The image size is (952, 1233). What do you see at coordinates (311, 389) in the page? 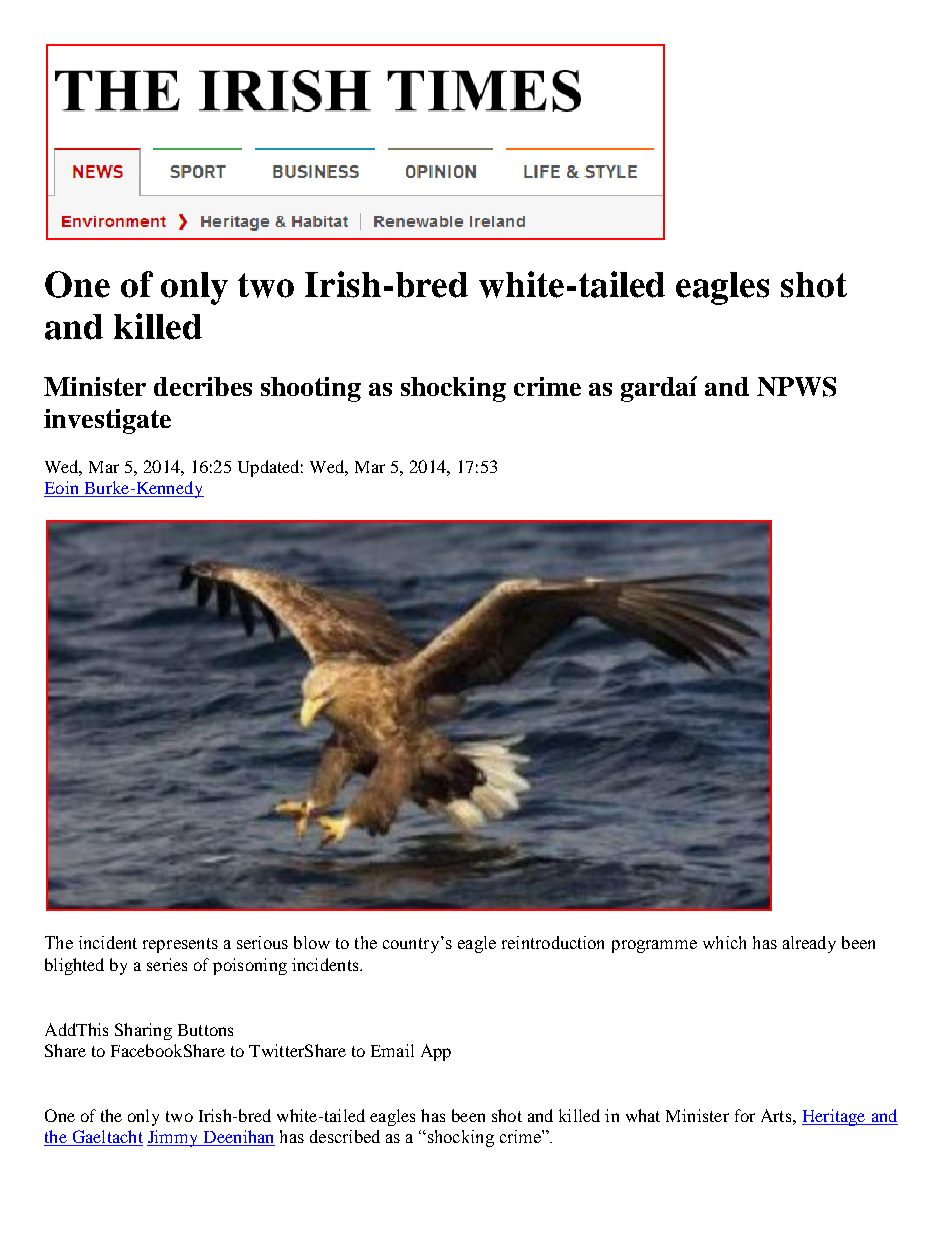
I see `shooting` at bounding box center [311, 389].
